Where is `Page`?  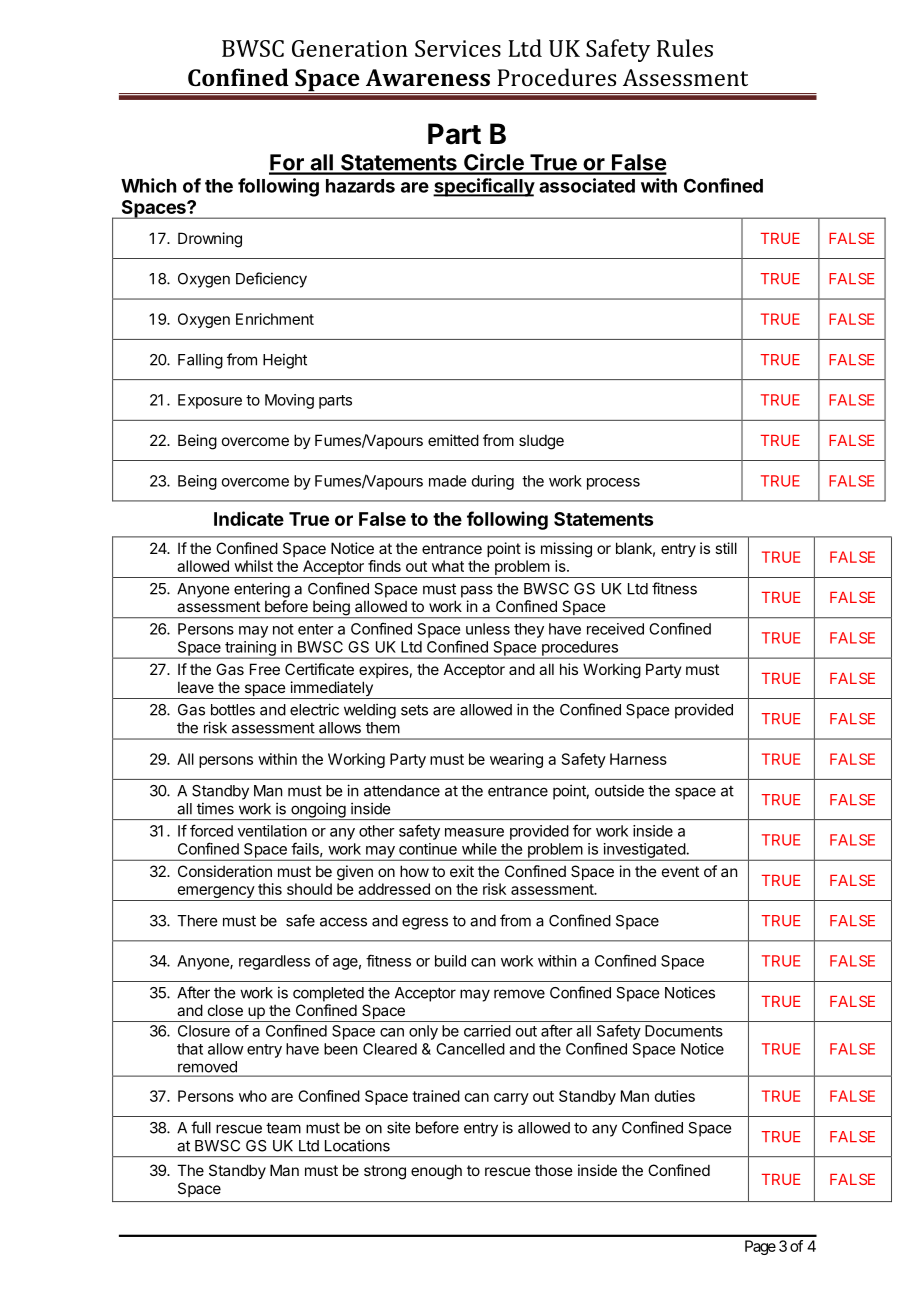
Page is located at coordinates (760, 1247).
